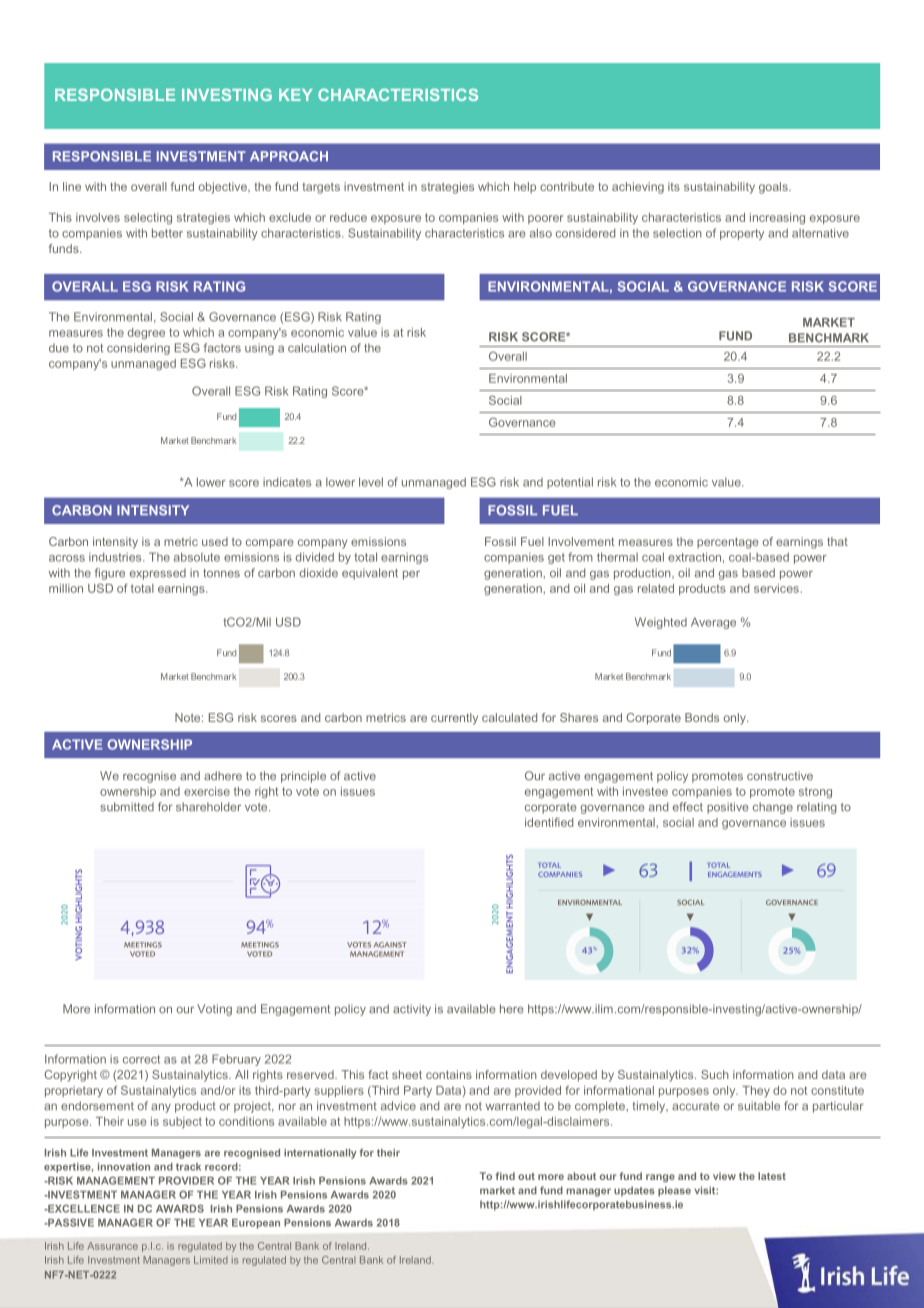  I want to click on submitted, so click(127, 807).
